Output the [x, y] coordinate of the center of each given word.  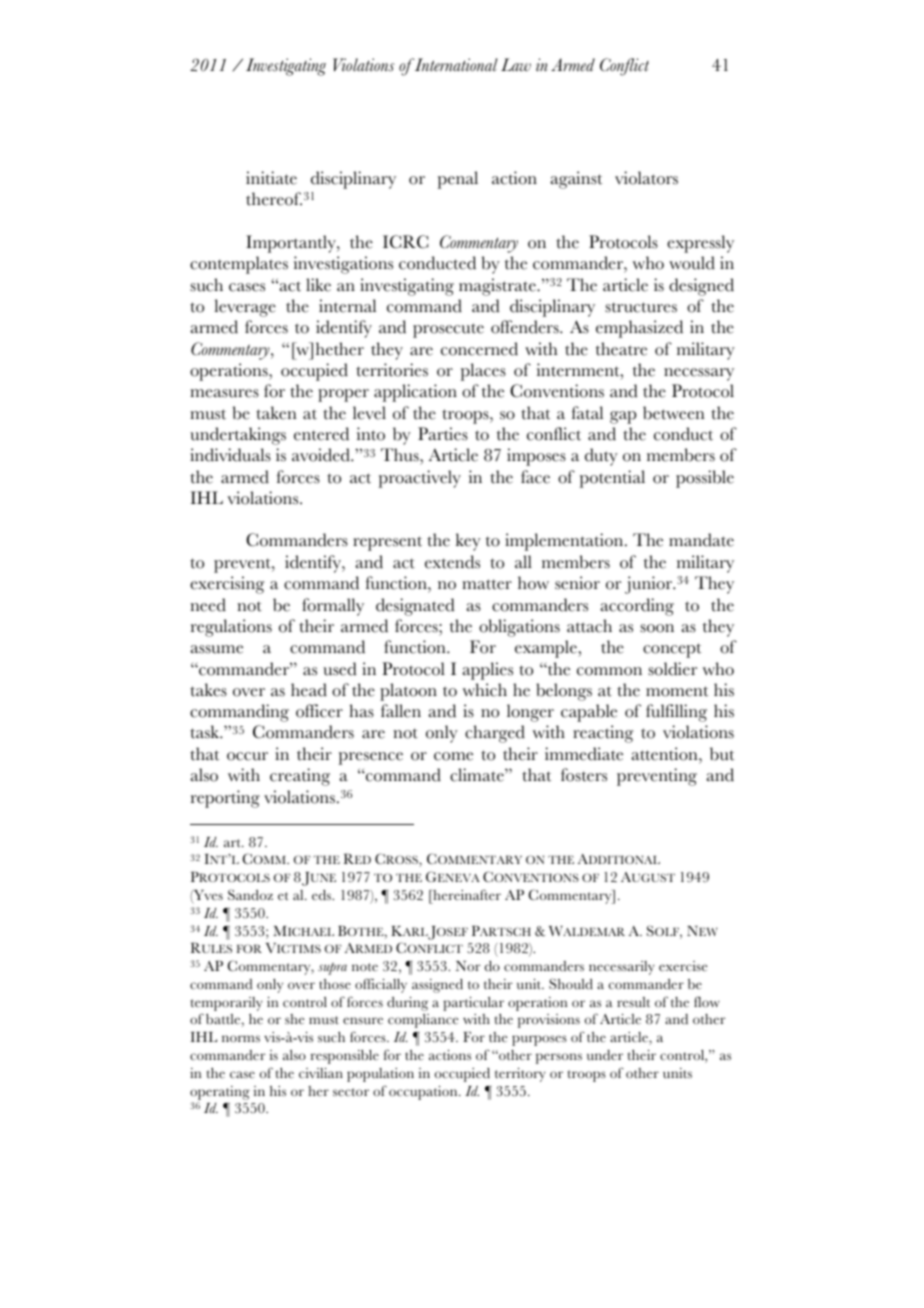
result [633, 1002]
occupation [424, 1093]
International [455, 65]
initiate [271, 178]
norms [241, 1038]
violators [646, 178]
